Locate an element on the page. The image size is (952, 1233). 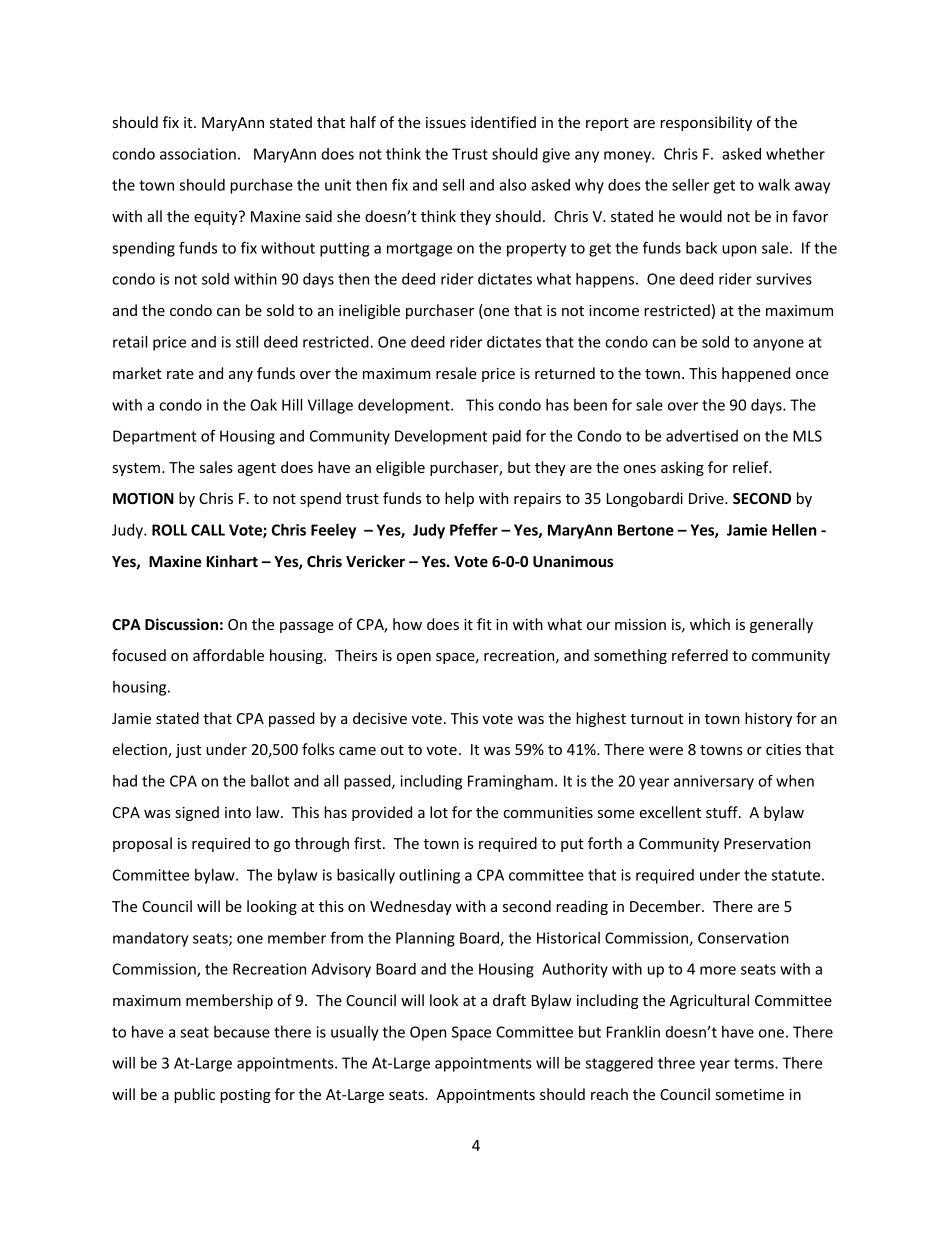
public is located at coordinates (194, 1095).
